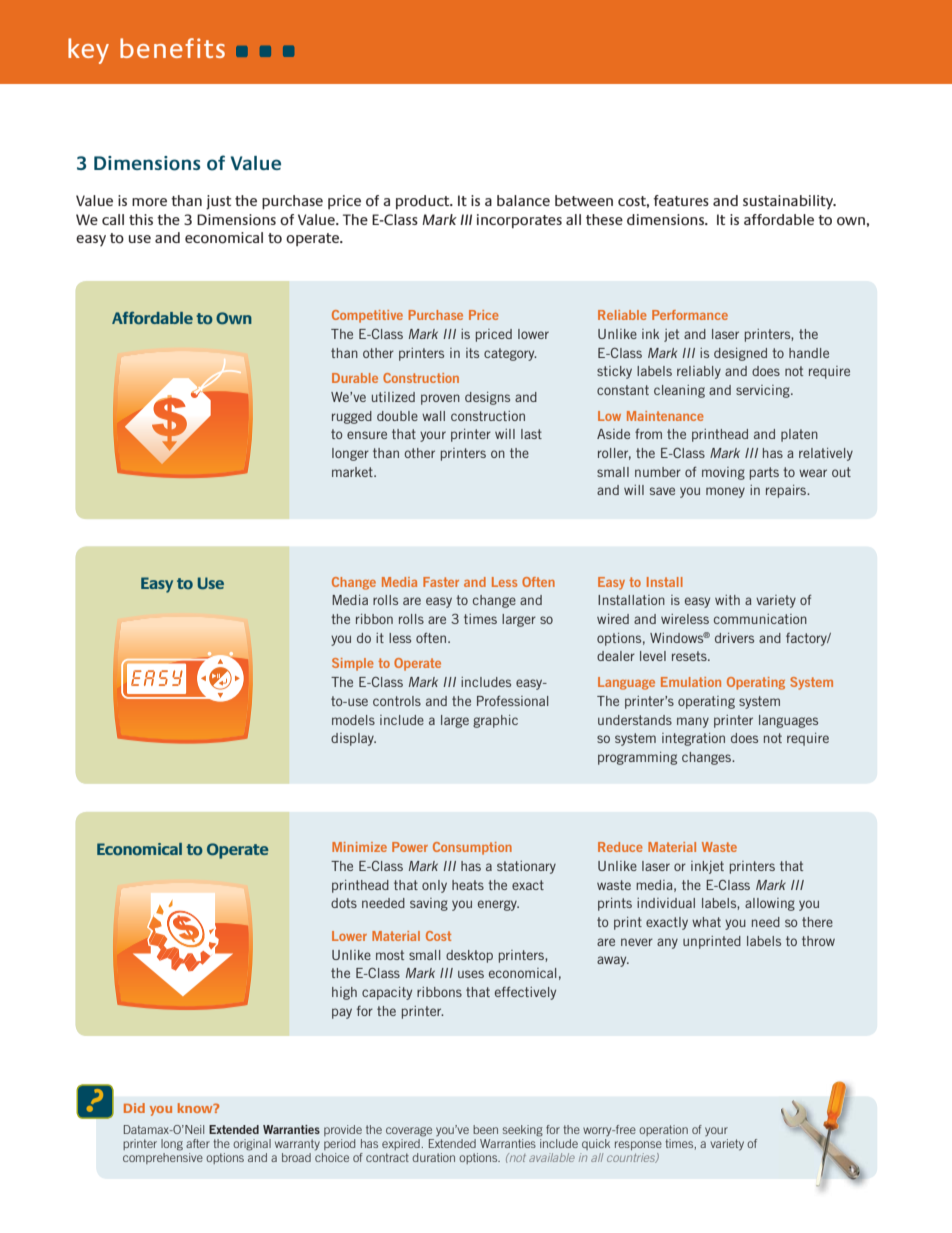  I want to click on Consumption, so click(472, 848).
